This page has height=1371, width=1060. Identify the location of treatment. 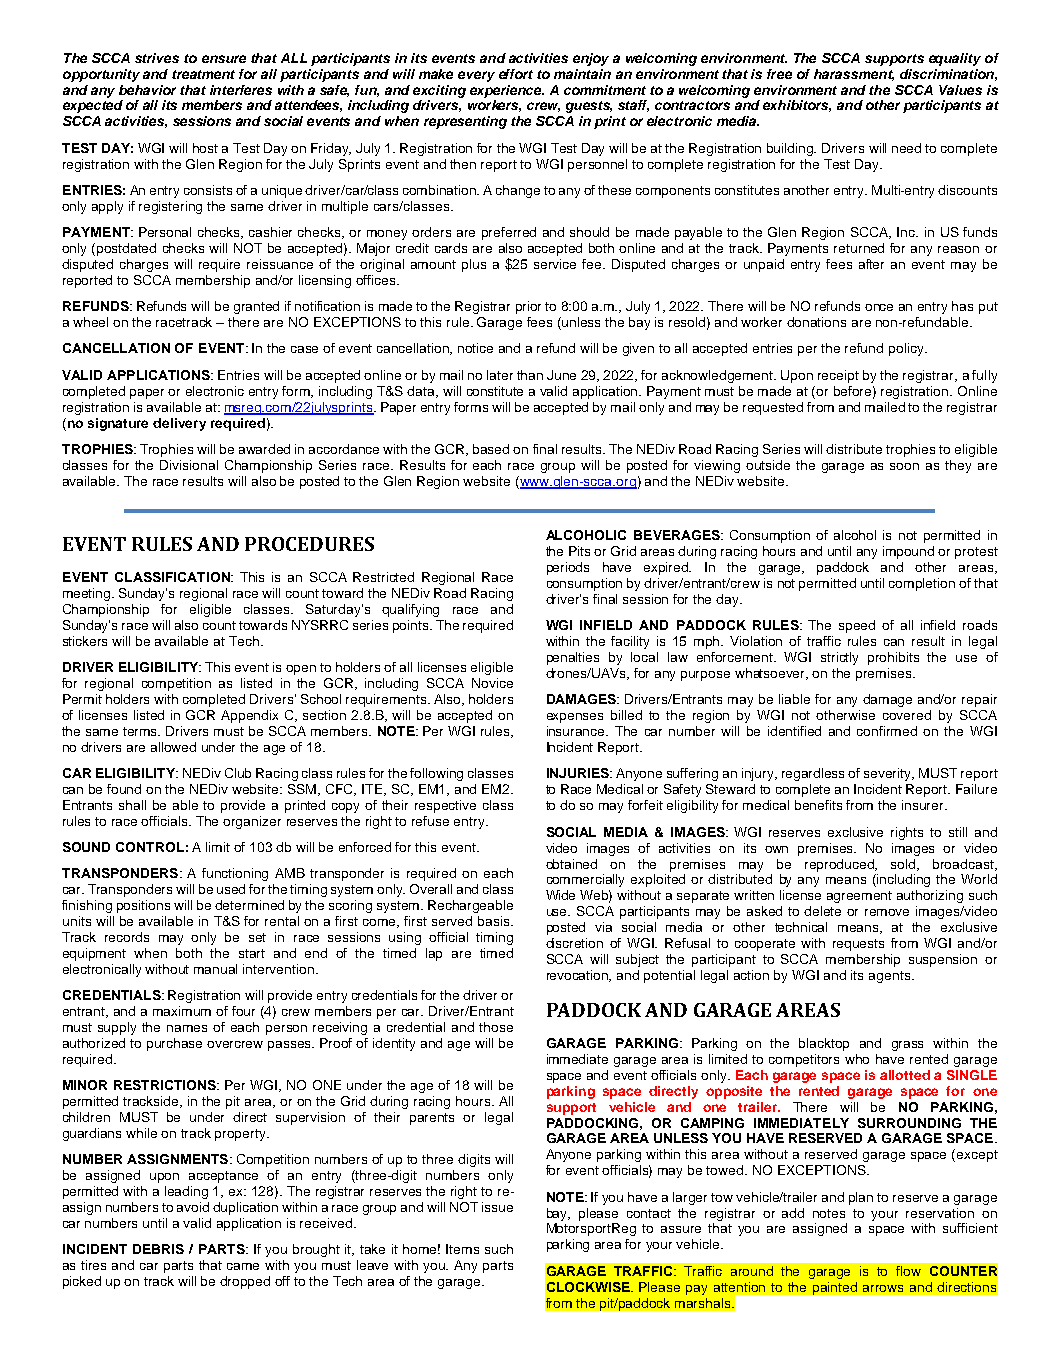
(203, 74).
